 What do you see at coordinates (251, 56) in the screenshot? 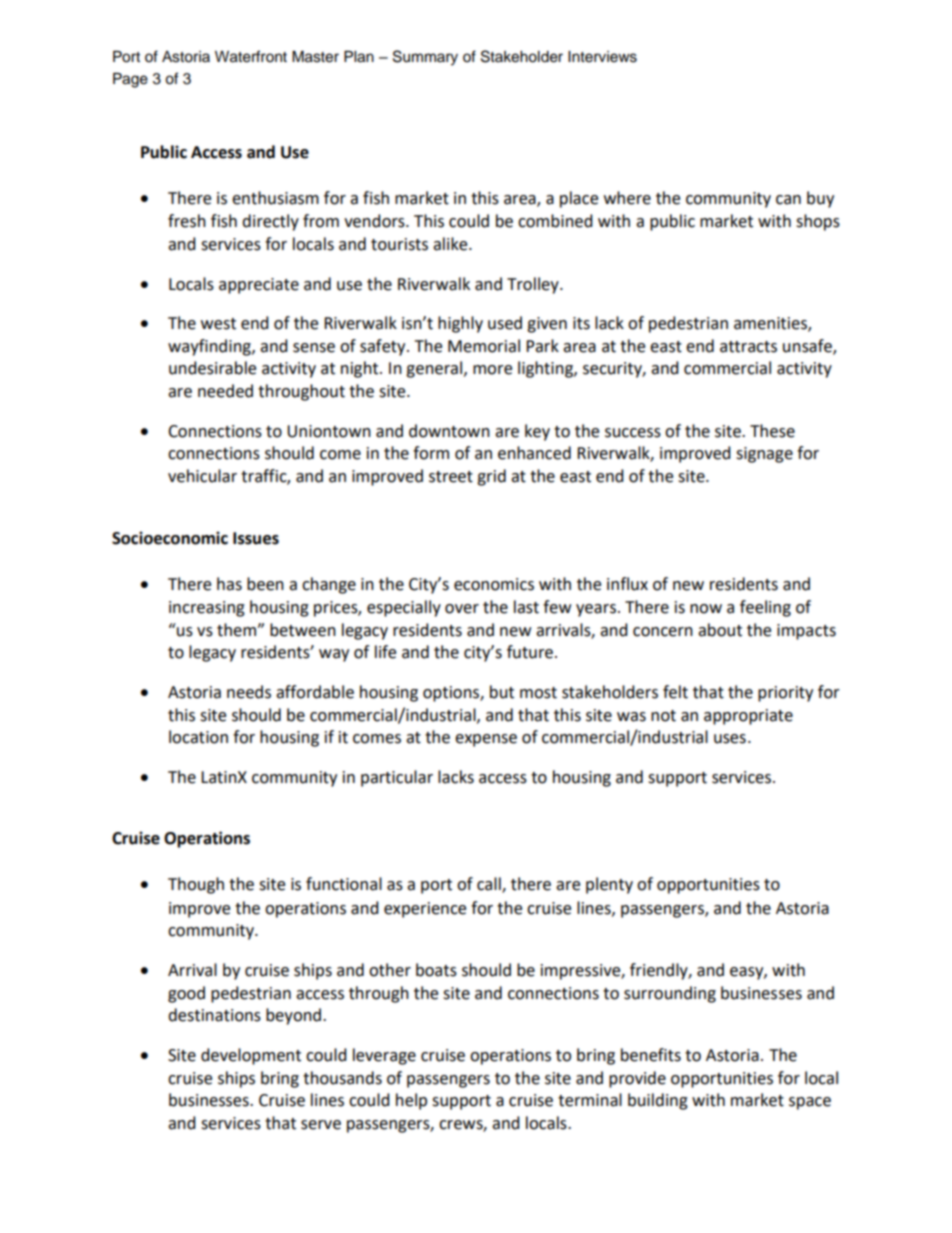
I see `Waterfront` at bounding box center [251, 56].
